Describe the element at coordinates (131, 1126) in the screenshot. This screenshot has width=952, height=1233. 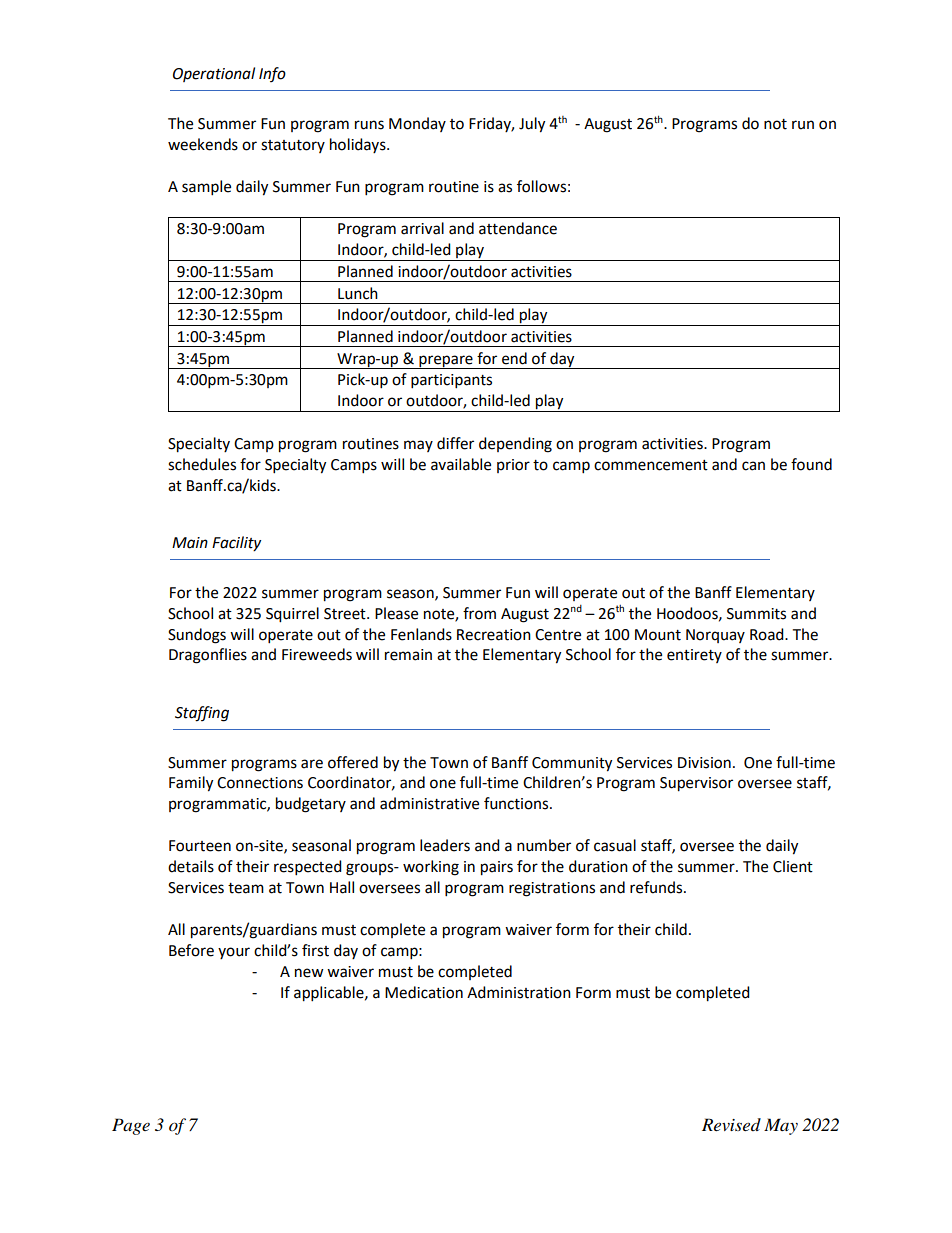
I see `Page` at that location.
